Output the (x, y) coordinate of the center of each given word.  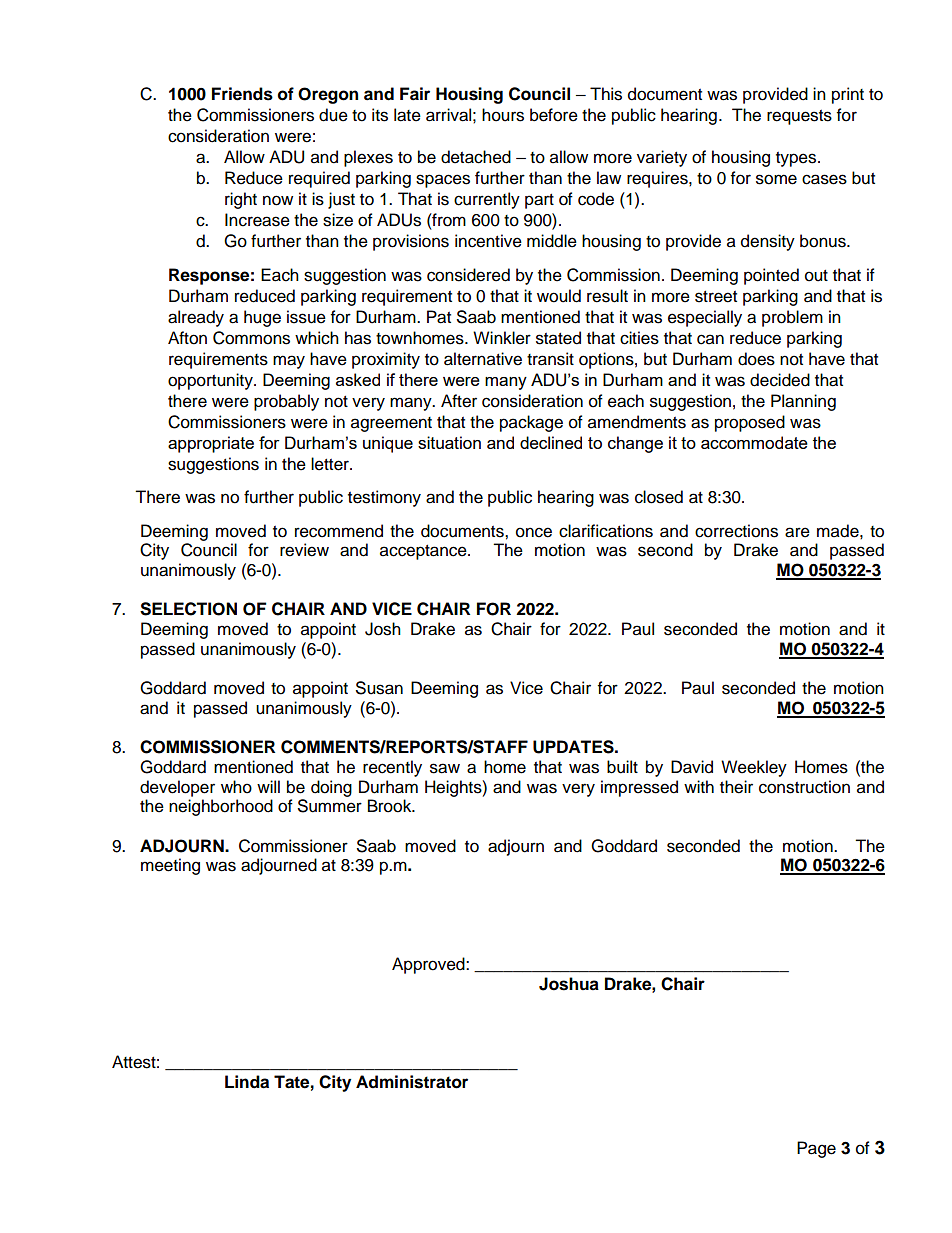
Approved (429, 965)
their (736, 787)
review (304, 550)
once (534, 532)
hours (503, 115)
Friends (242, 94)
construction (804, 787)
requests (799, 117)
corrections (736, 531)
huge (262, 318)
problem (792, 318)
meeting (170, 866)
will (268, 786)
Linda (247, 1082)
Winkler (502, 338)
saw (445, 768)
